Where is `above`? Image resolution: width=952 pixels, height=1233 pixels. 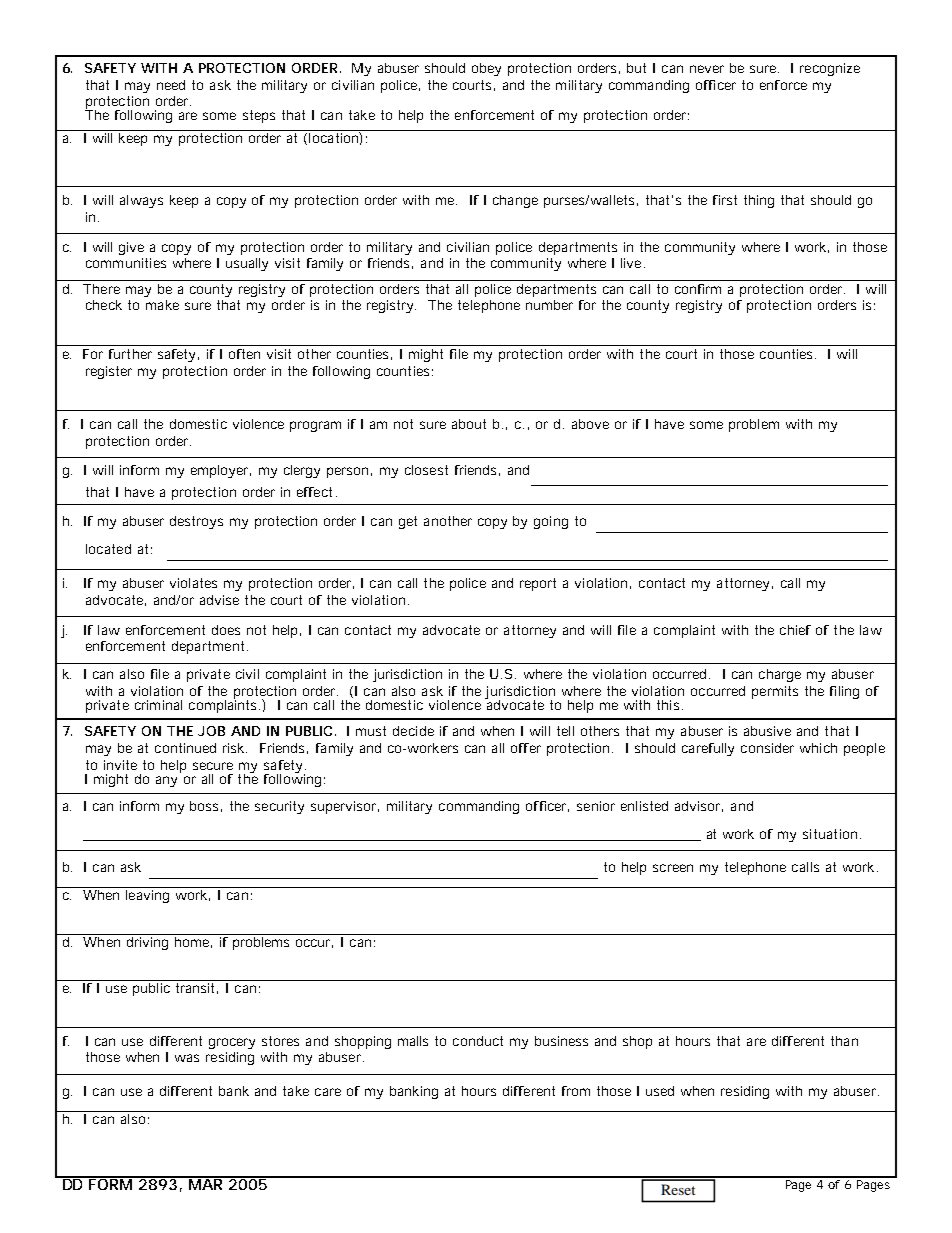 above is located at coordinates (590, 424).
